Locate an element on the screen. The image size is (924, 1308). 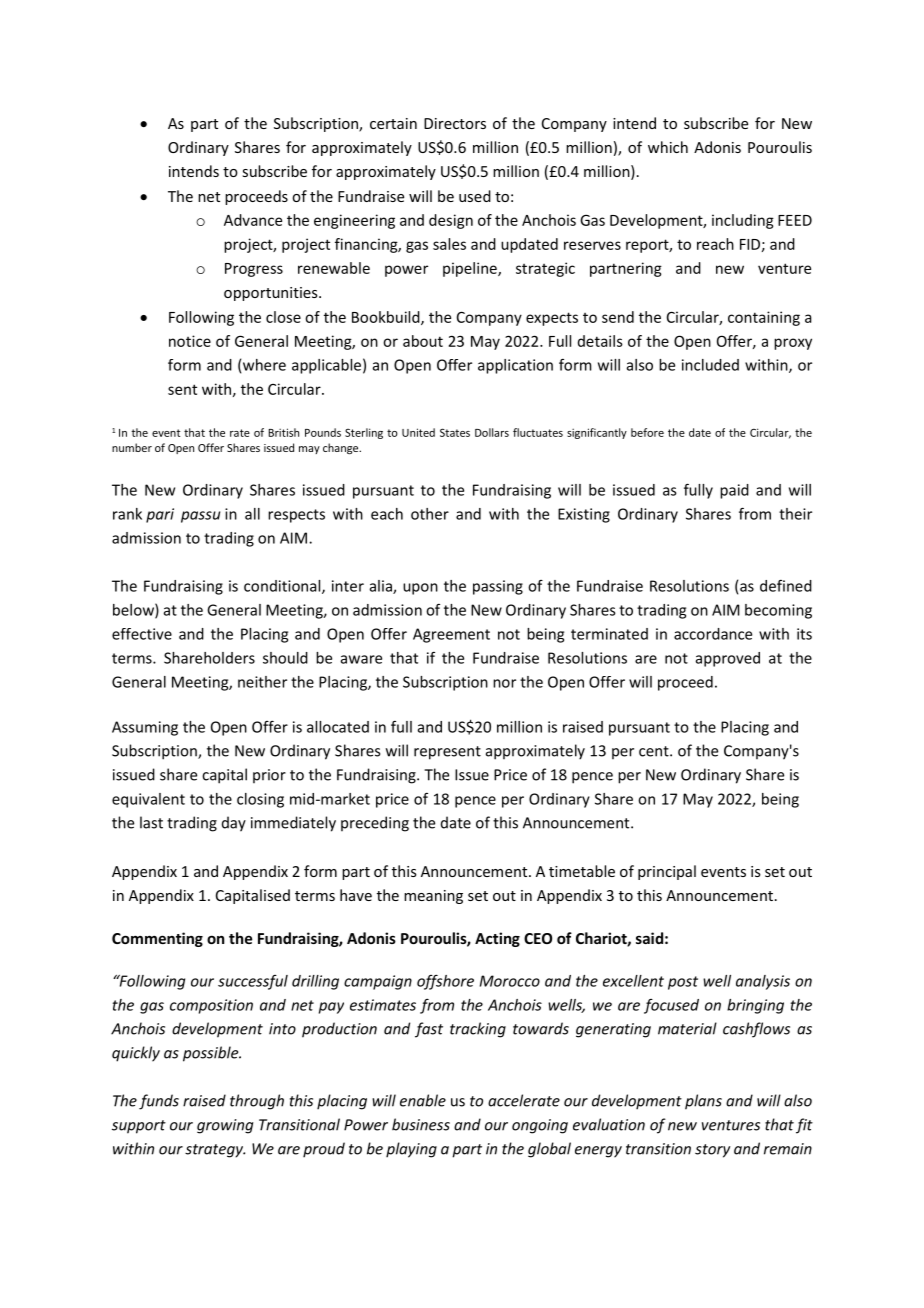
growing is located at coordinates (225, 1126).
